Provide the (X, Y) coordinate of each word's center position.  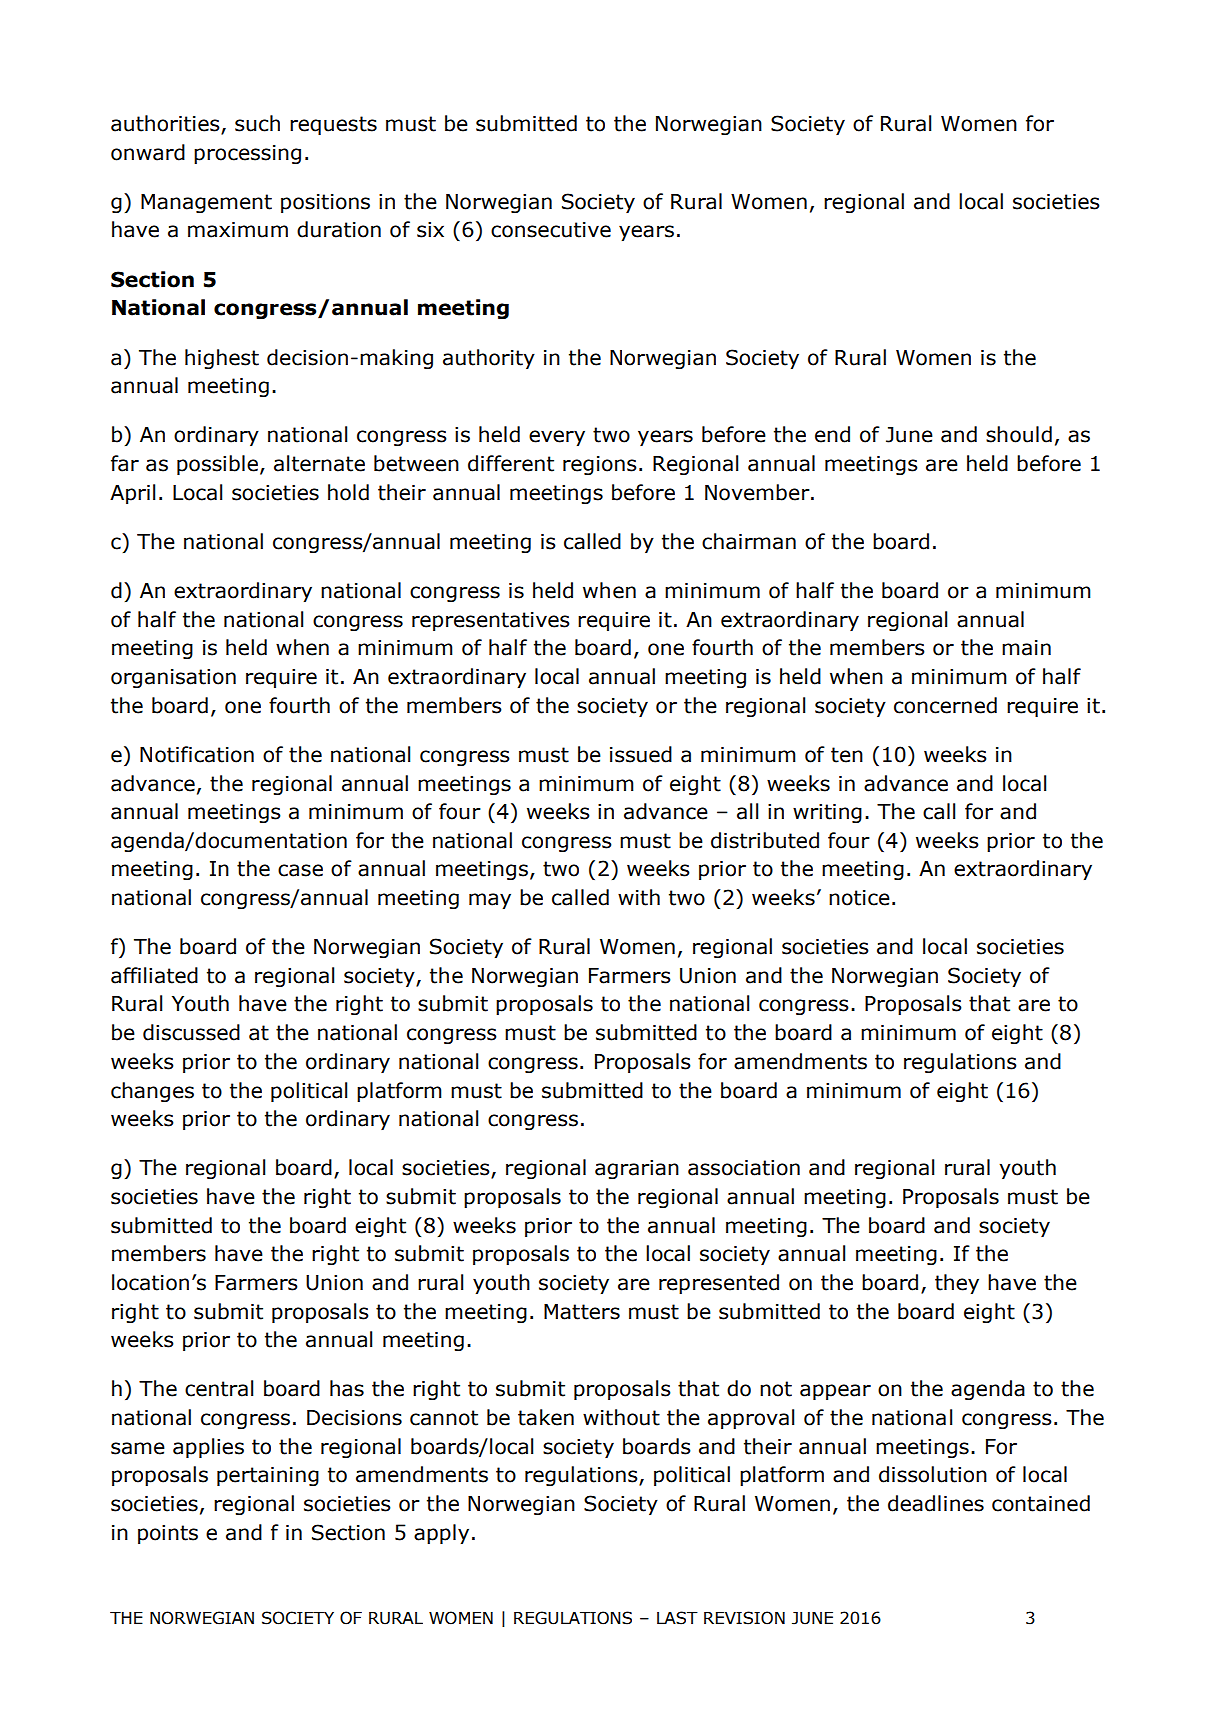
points (168, 1534)
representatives (491, 621)
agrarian (637, 1169)
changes (152, 1092)
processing (247, 154)
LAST (677, 1618)
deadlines (936, 1503)
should (1019, 434)
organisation (173, 678)
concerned (945, 705)
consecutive (551, 230)
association (744, 1168)
